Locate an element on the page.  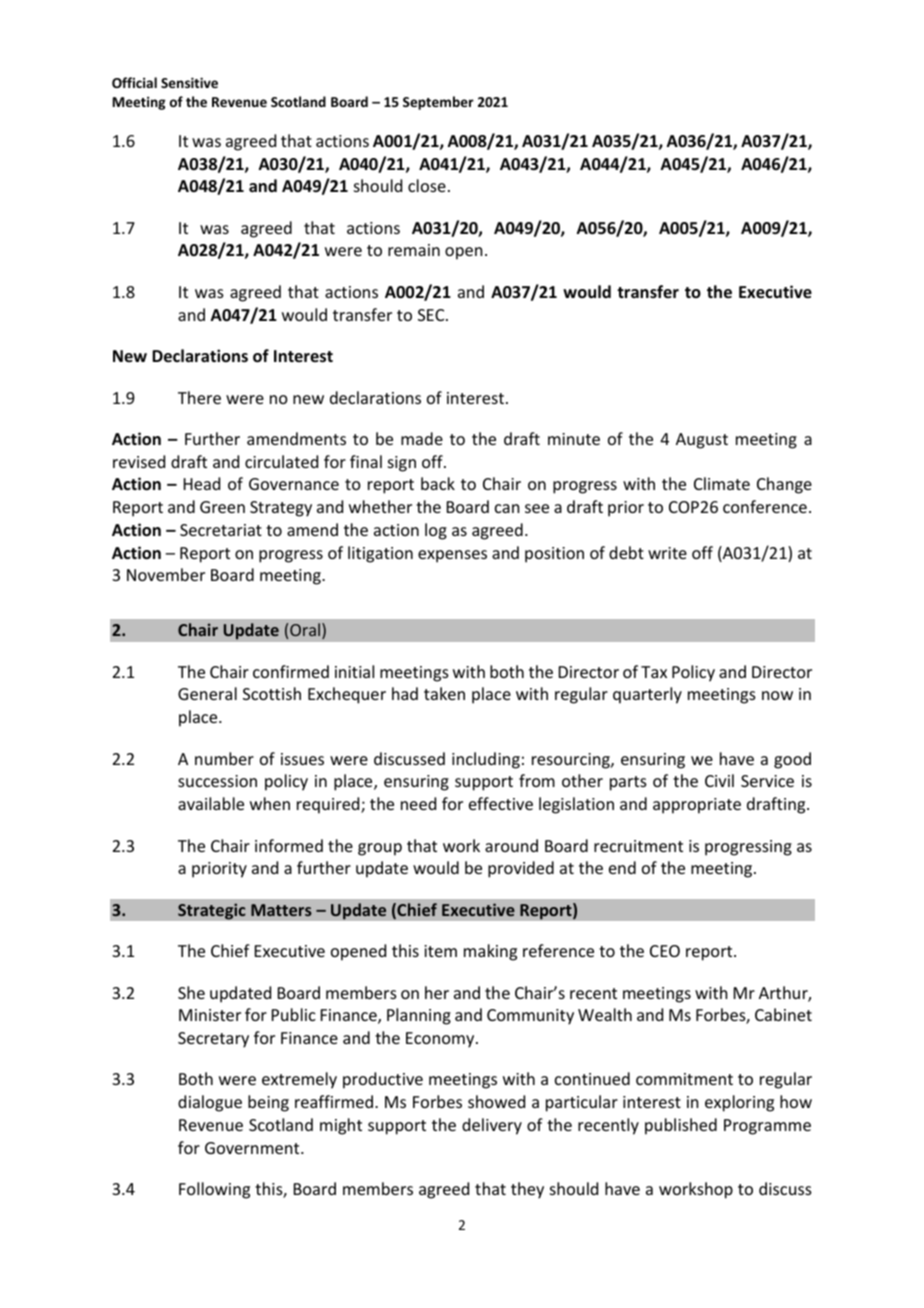
August is located at coordinates (702, 441).
